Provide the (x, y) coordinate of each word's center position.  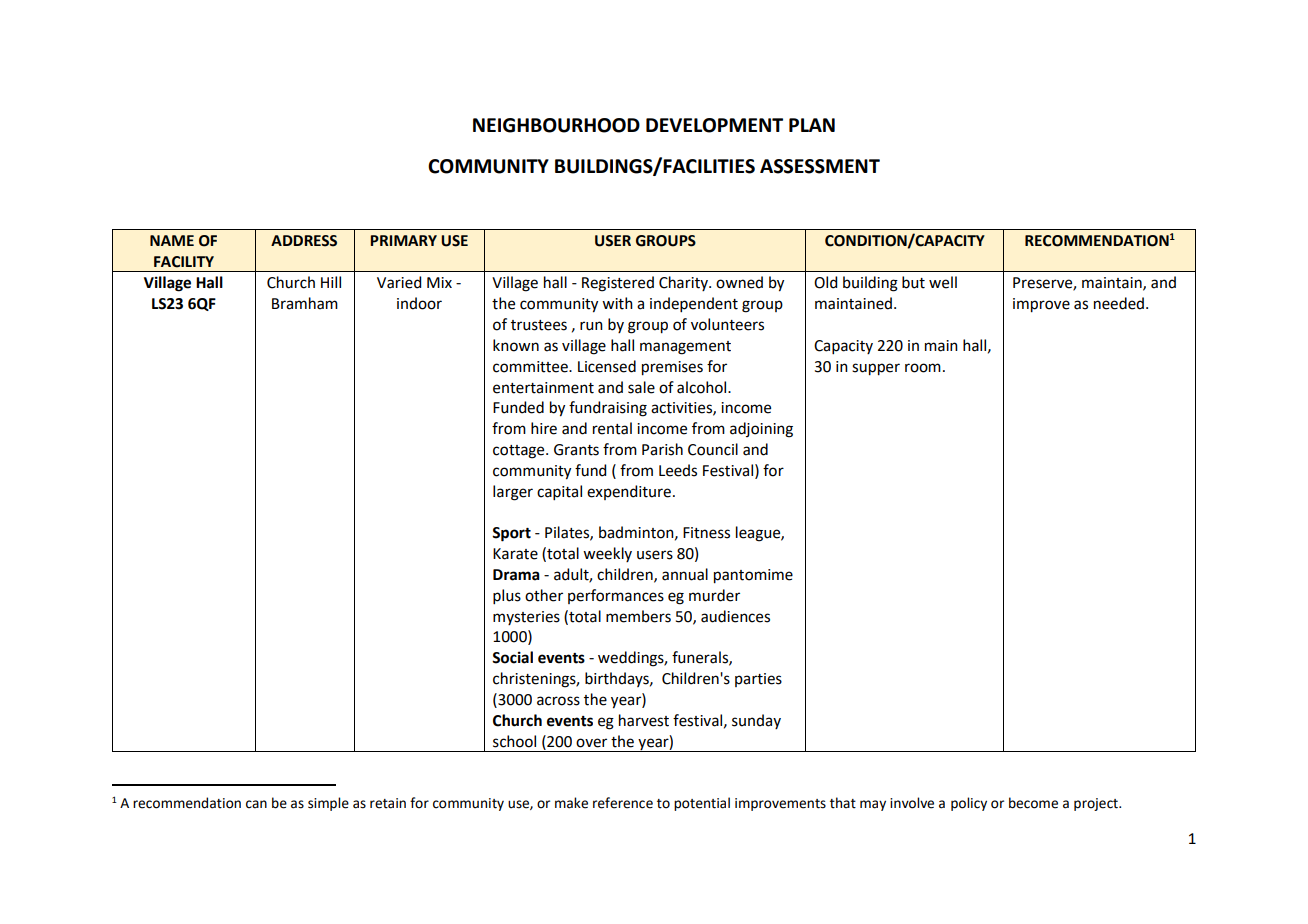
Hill (331, 282)
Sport (511, 534)
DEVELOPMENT (714, 125)
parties (758, 680)
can (256, 804)
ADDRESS (304, 241)
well (943, 282)
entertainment (543, 388)
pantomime (753, 576)
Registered (618, 284)
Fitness (706, 533)
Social (512, 657)
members (638, 616)
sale (641, 387)
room (923, 368)
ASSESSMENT (820, 166)
